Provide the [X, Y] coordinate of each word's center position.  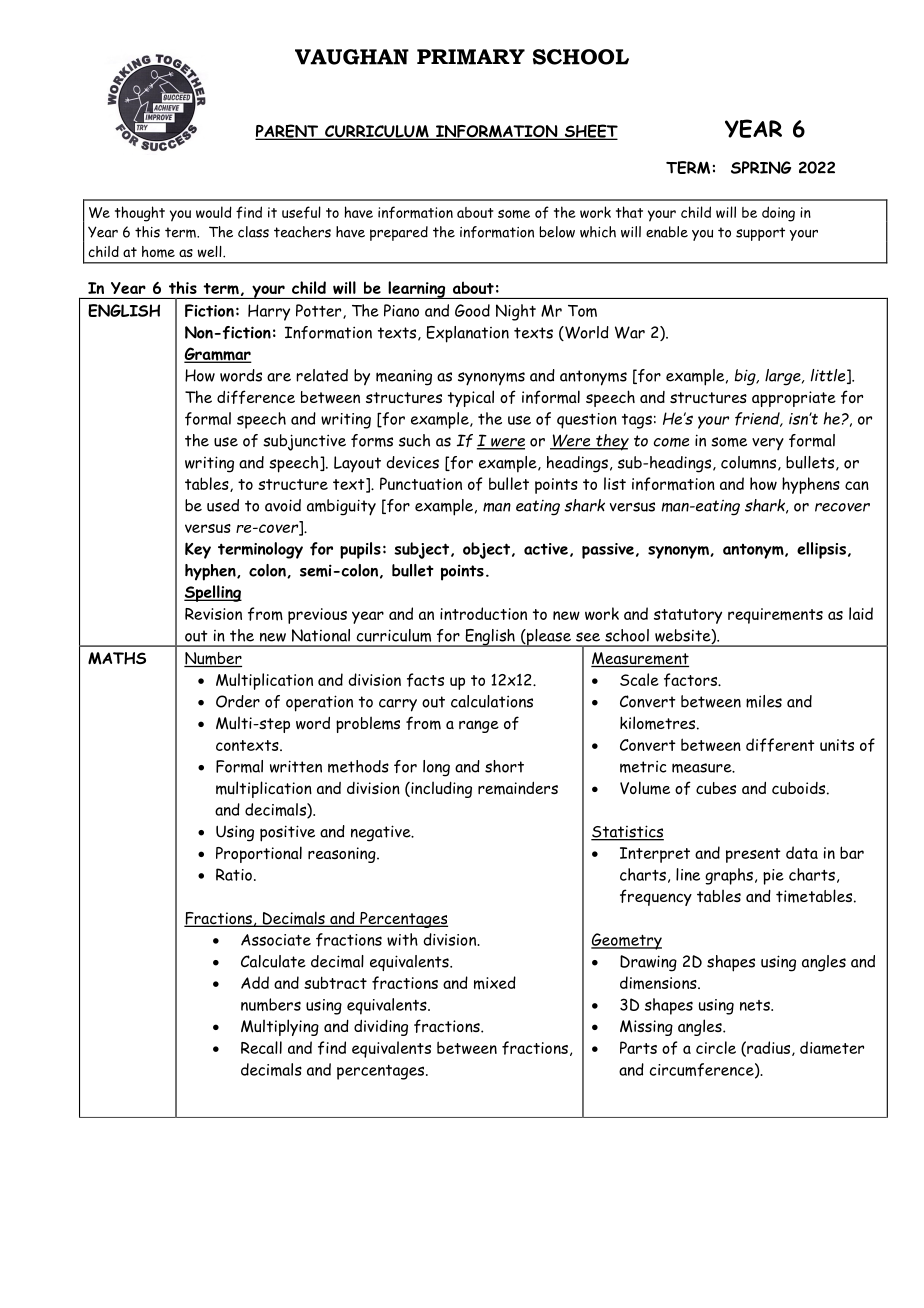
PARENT [288, 132]
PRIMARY [471, 57]
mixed [495, 983]
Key [198, 550]
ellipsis [821, 550]
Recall [261, 1047]
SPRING [761, 167]
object [488, 550]
